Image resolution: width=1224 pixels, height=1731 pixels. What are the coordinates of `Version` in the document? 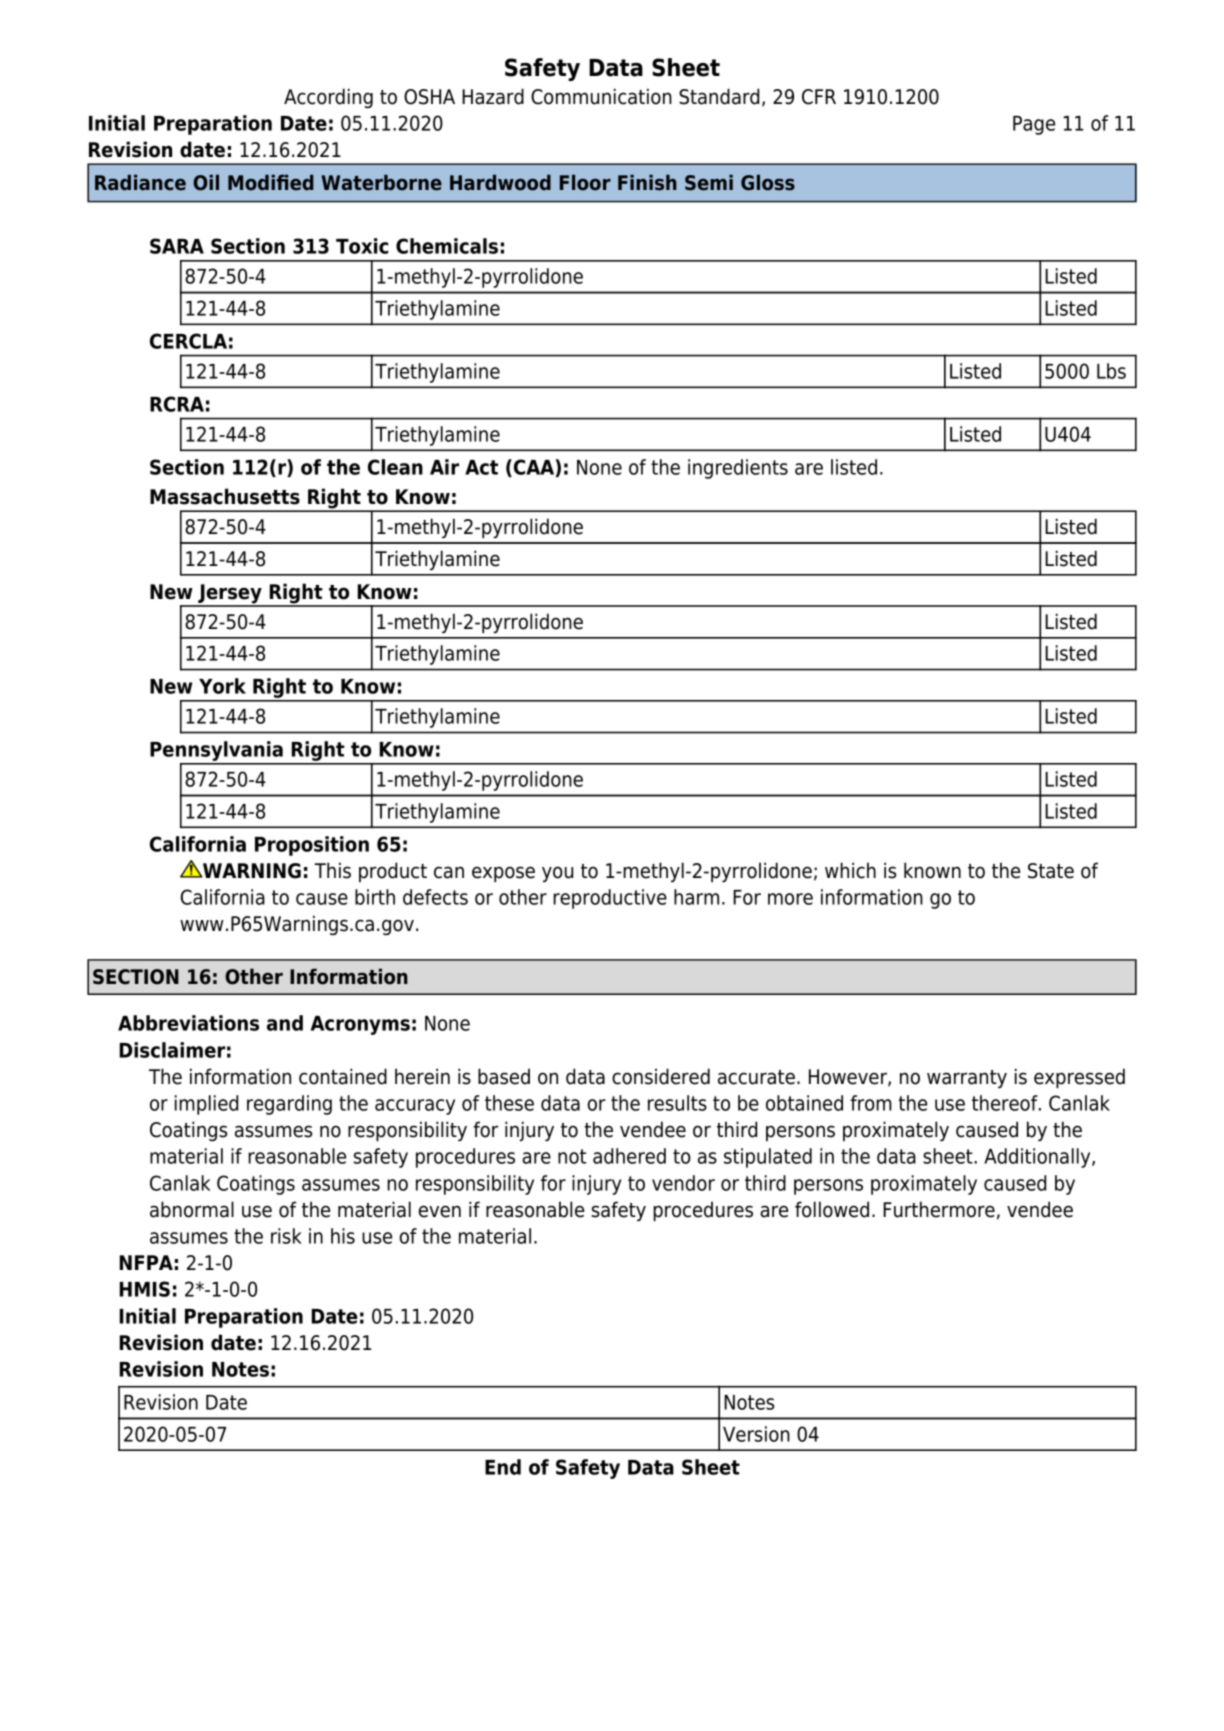 It's located at (756, 1434).
